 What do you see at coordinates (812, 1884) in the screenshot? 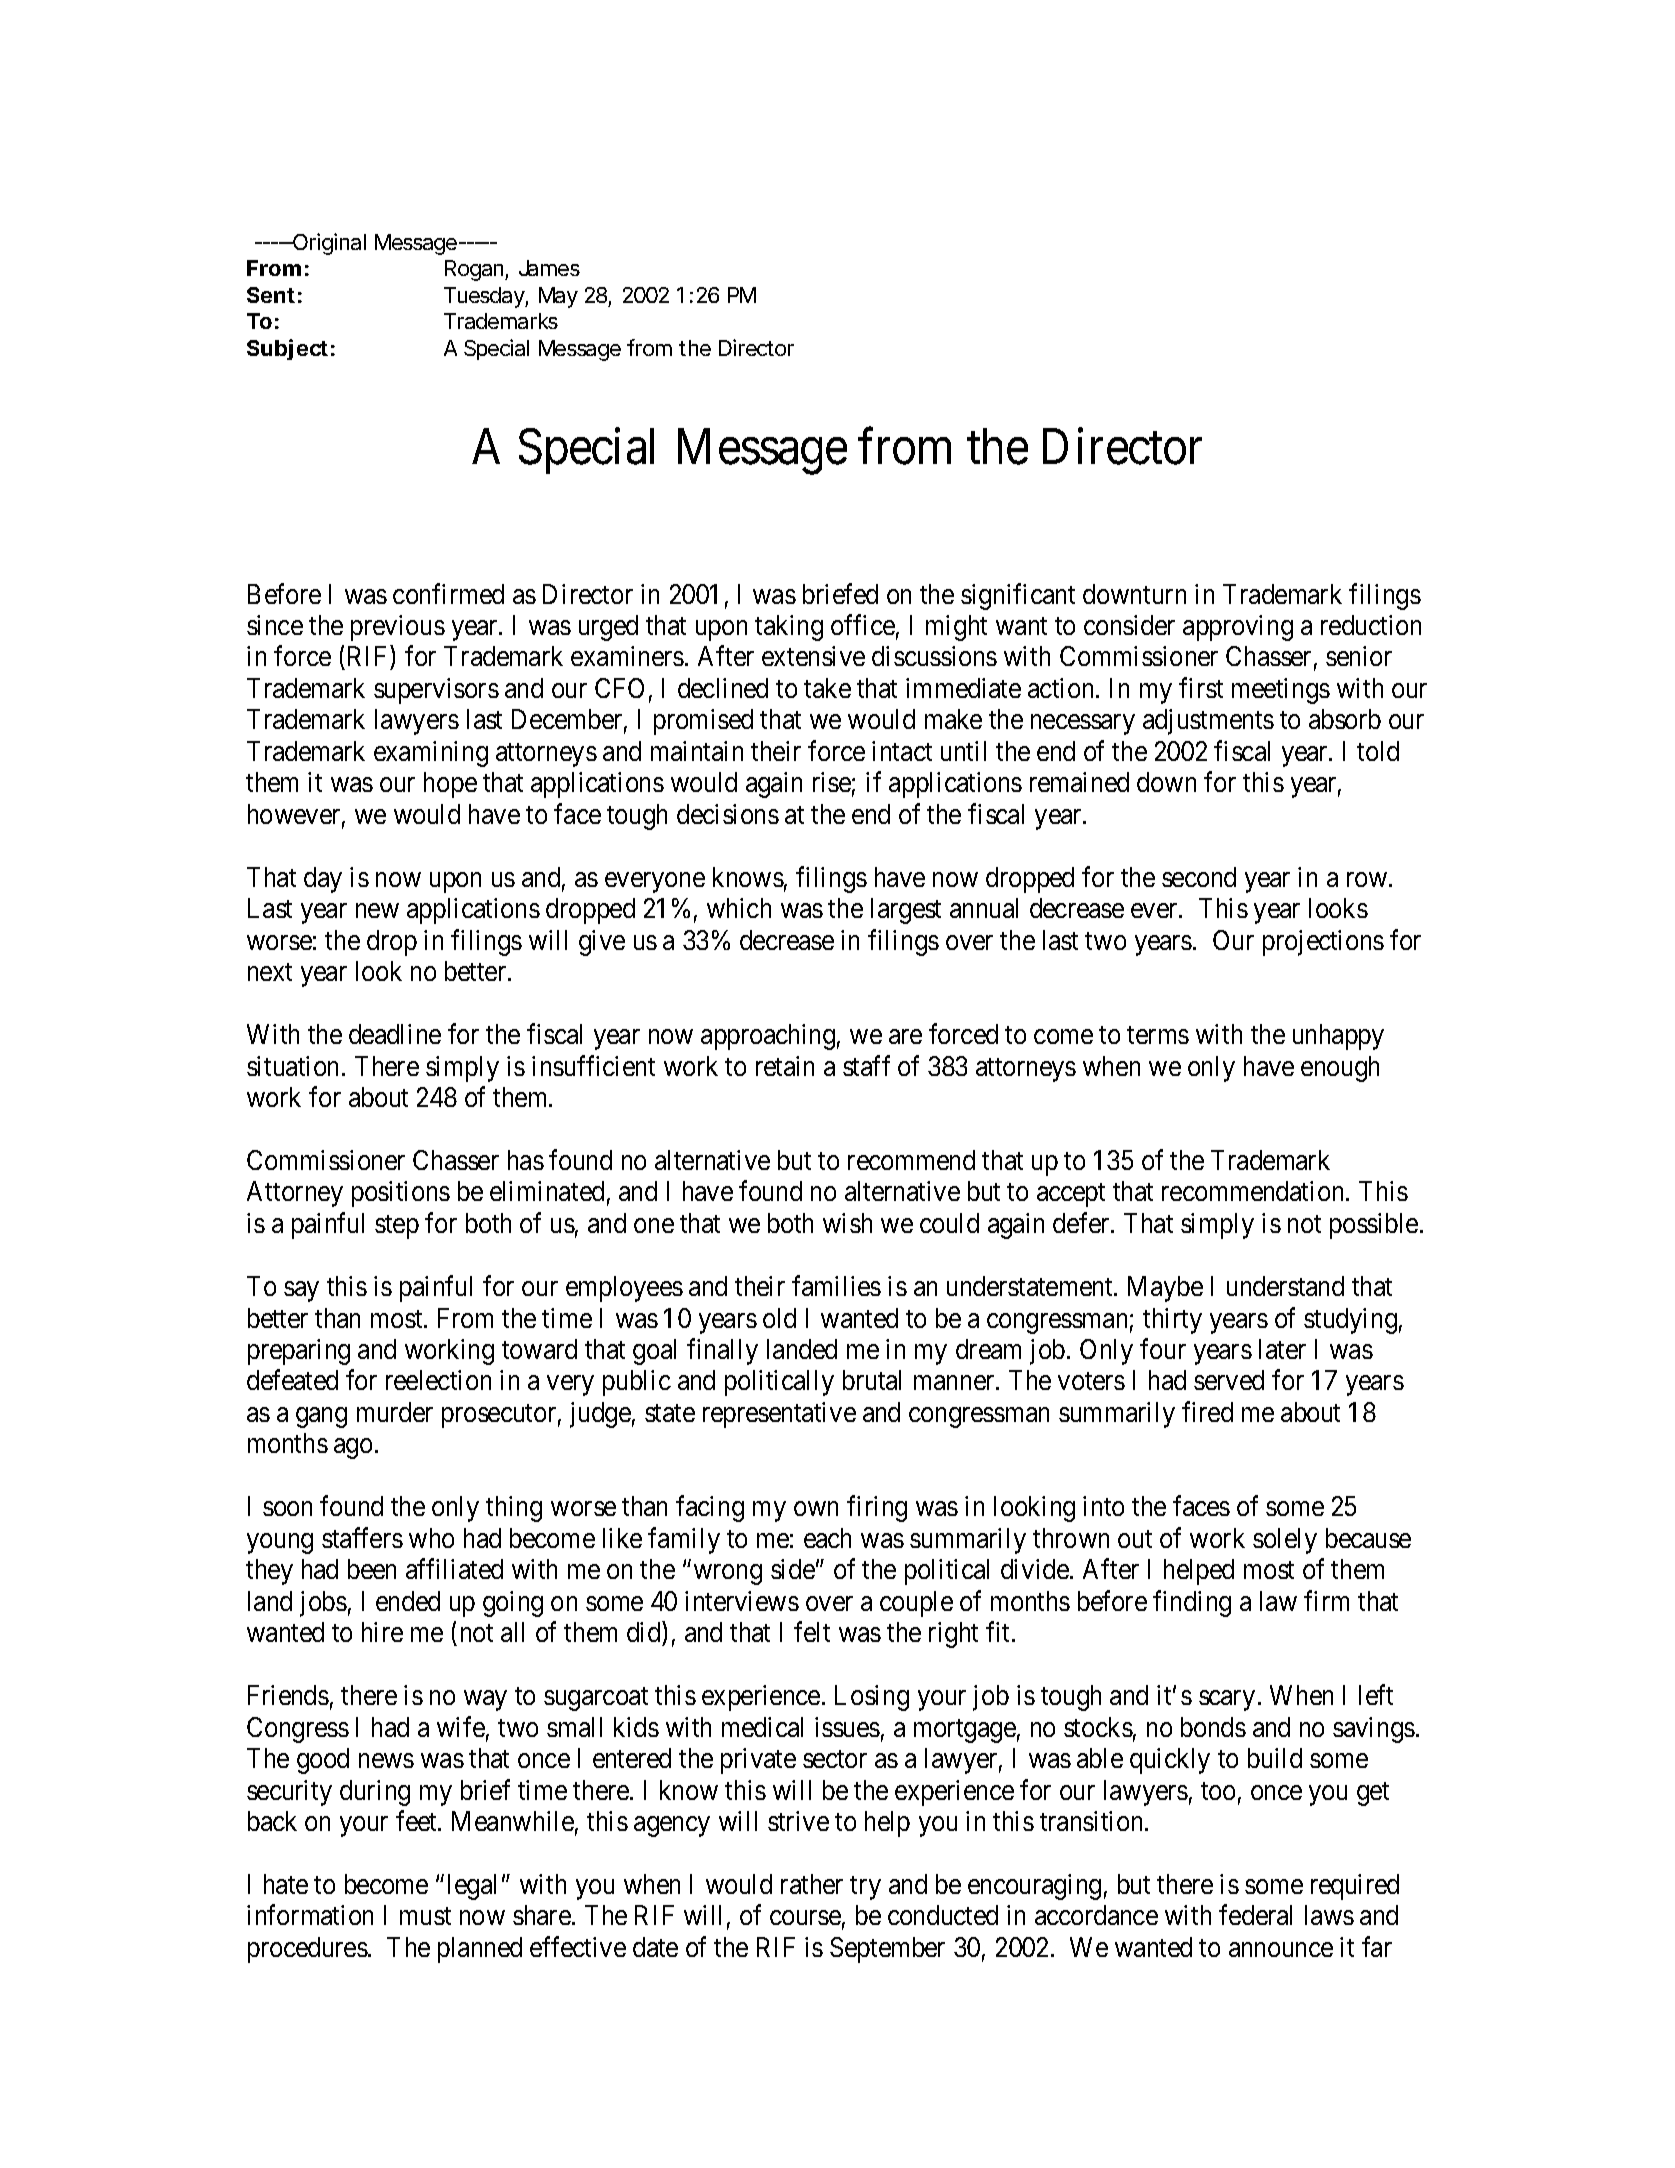
I see `rather` at bounding box center [812, 1884].
